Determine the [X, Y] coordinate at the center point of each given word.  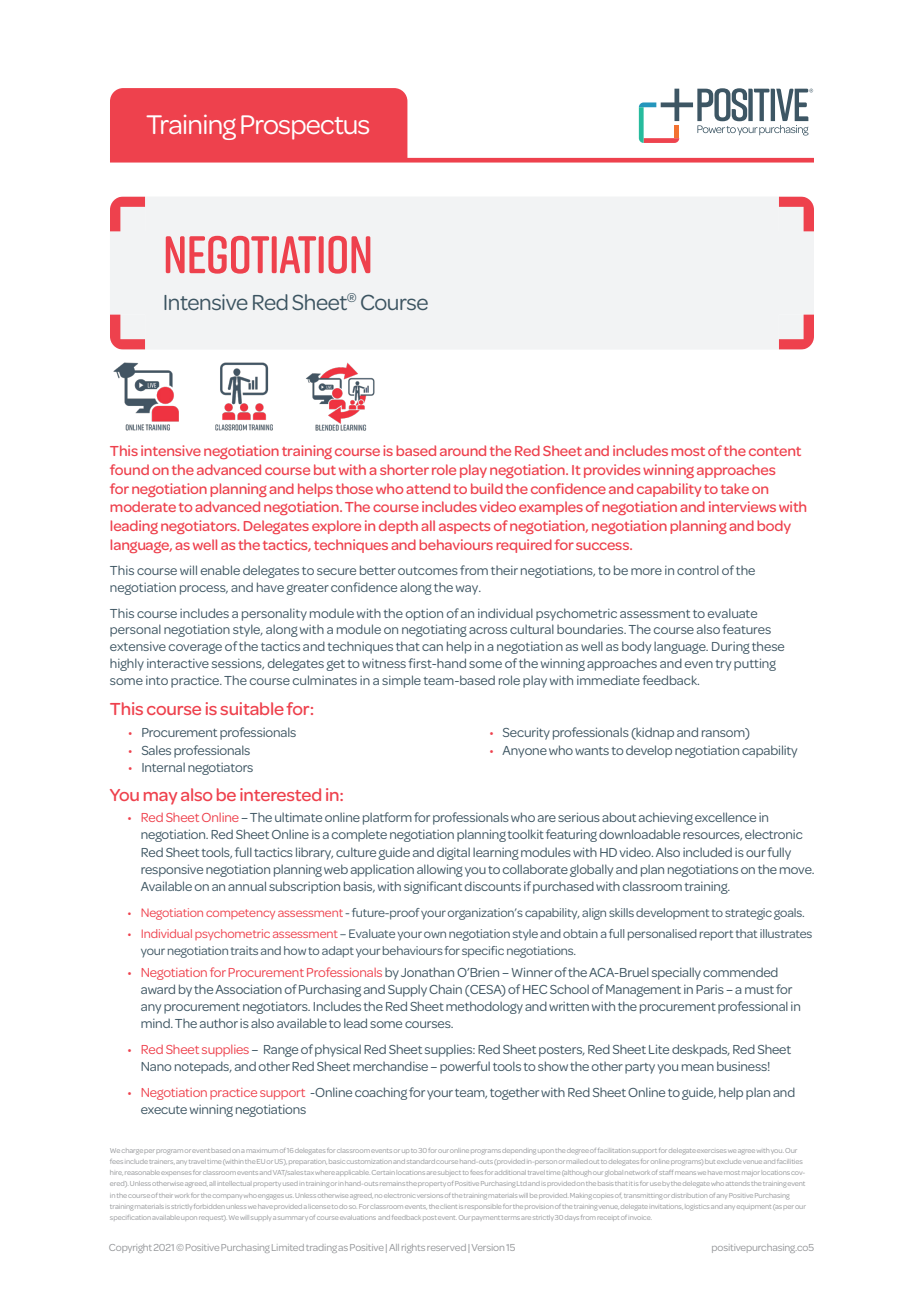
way [468, 590]
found [129, 469]
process [204, 590]
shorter [404, 469]
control [698, 570]
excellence [725, 817]
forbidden [209, 1206]
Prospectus [305, 127]
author [219, 1023]
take [735, 488]
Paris [710, 989]
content [775, 451]
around [463, 450]
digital [453, 854]
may [160, 798]
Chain [445, 989]
